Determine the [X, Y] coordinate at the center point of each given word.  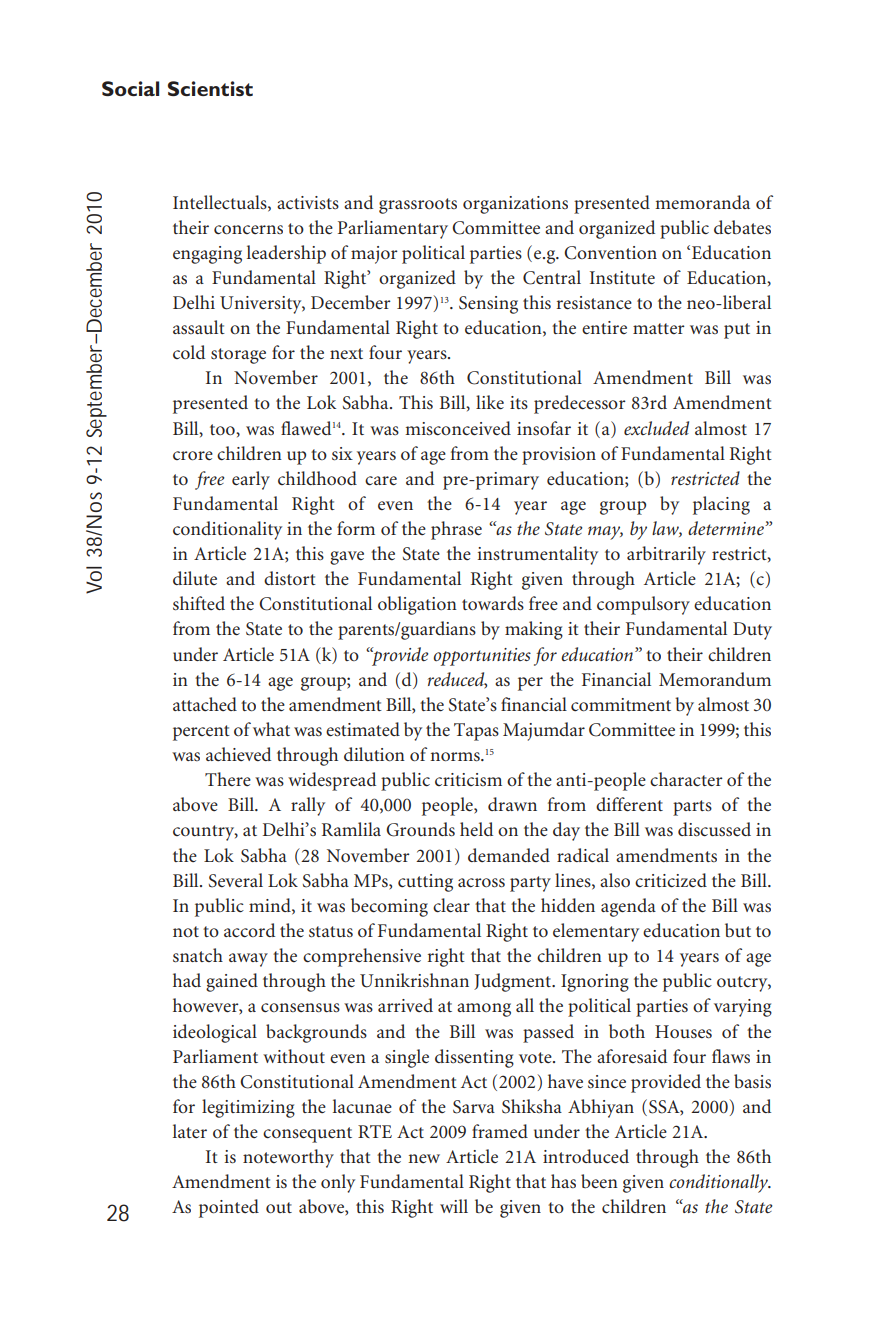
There [228, 779]
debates [742, 227]
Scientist [210, 88]
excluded [656, 428]
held [476, 829]
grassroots [418, 206]
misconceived [458, 428]
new [424, 1158]
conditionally [719, 1183]
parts [692, 808]
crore [193, 456]
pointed [229, 1208]
